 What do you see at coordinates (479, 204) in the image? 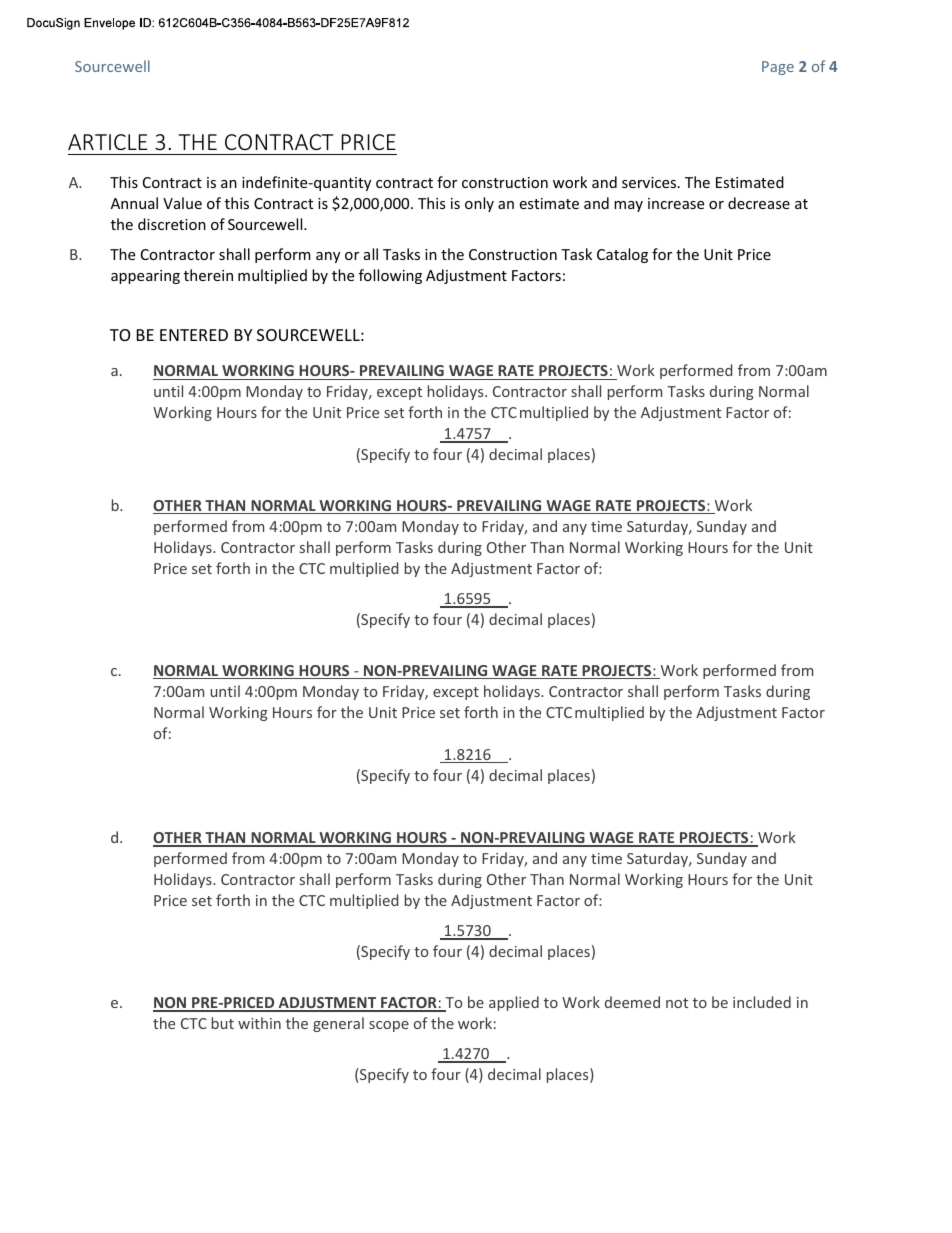
I see `only` at bounding box center [479, 204].
